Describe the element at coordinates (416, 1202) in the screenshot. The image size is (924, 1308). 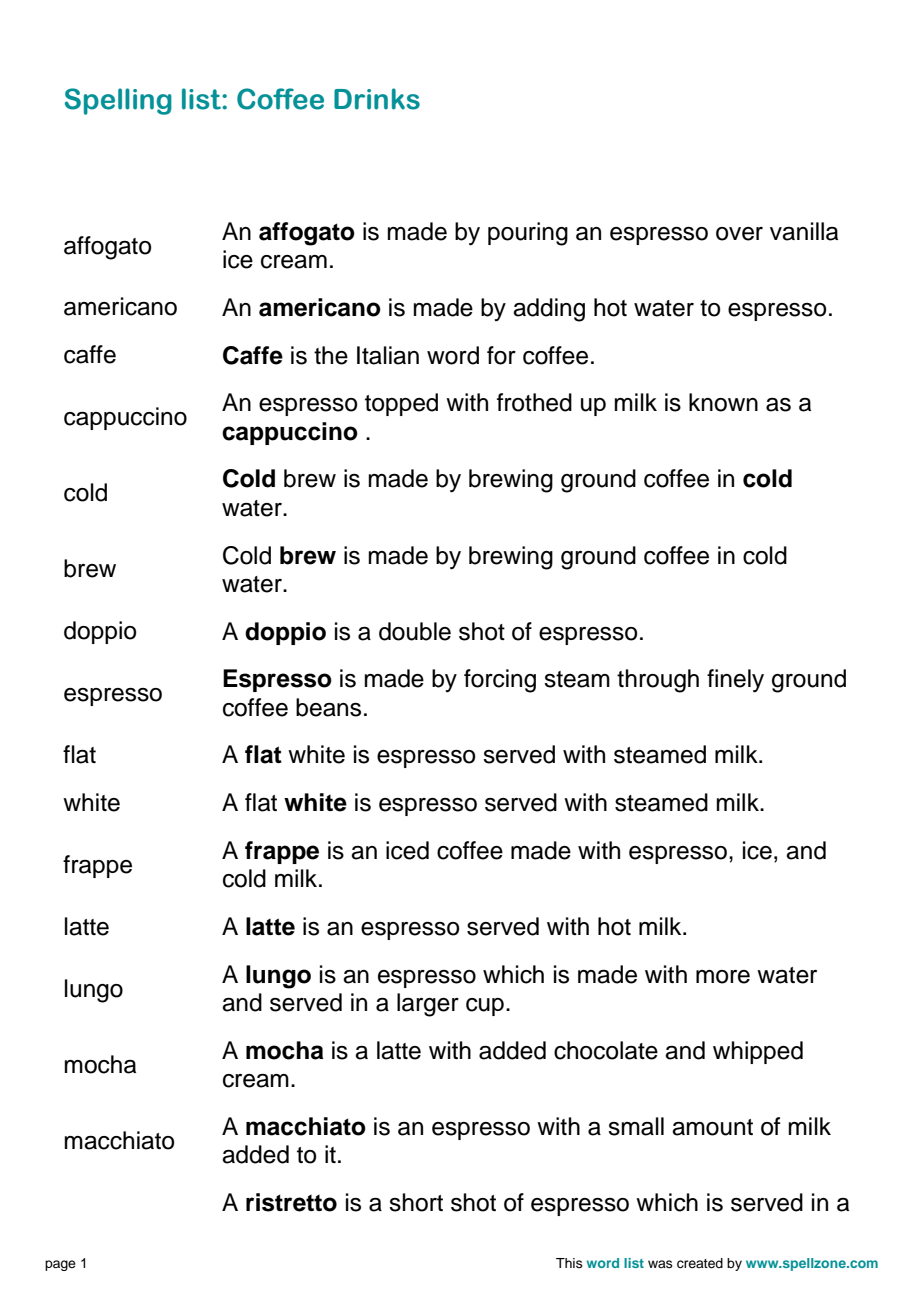
I see `short` at that location.
